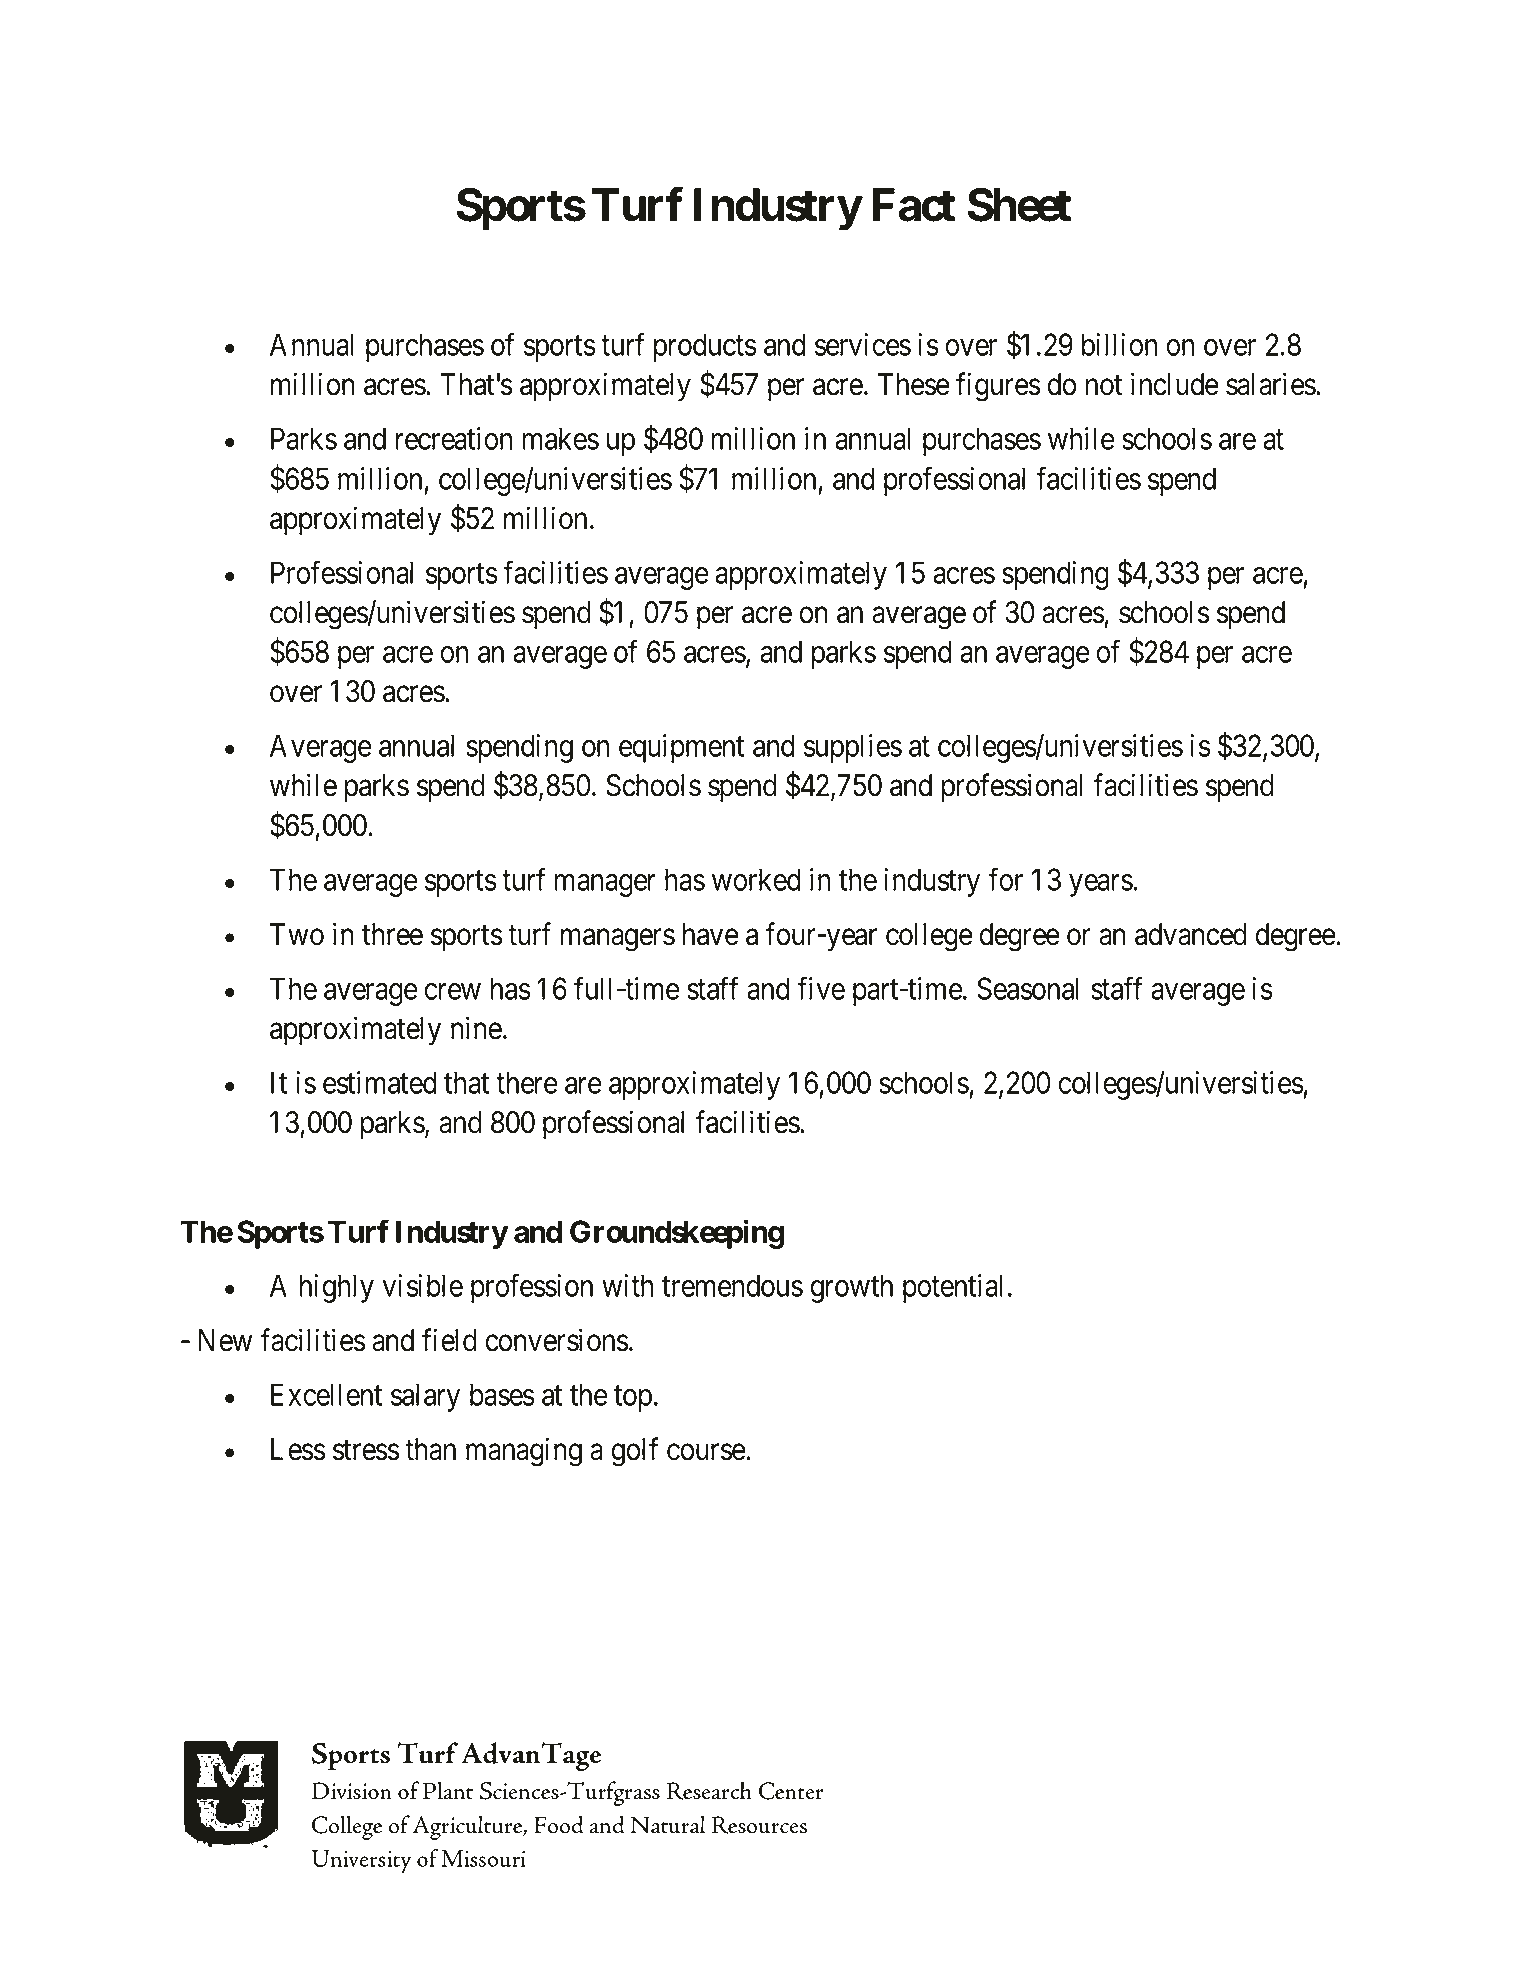 The width and height of the screenshot is (1526, 1975). I want to click on Center, so click(791, 1791).
